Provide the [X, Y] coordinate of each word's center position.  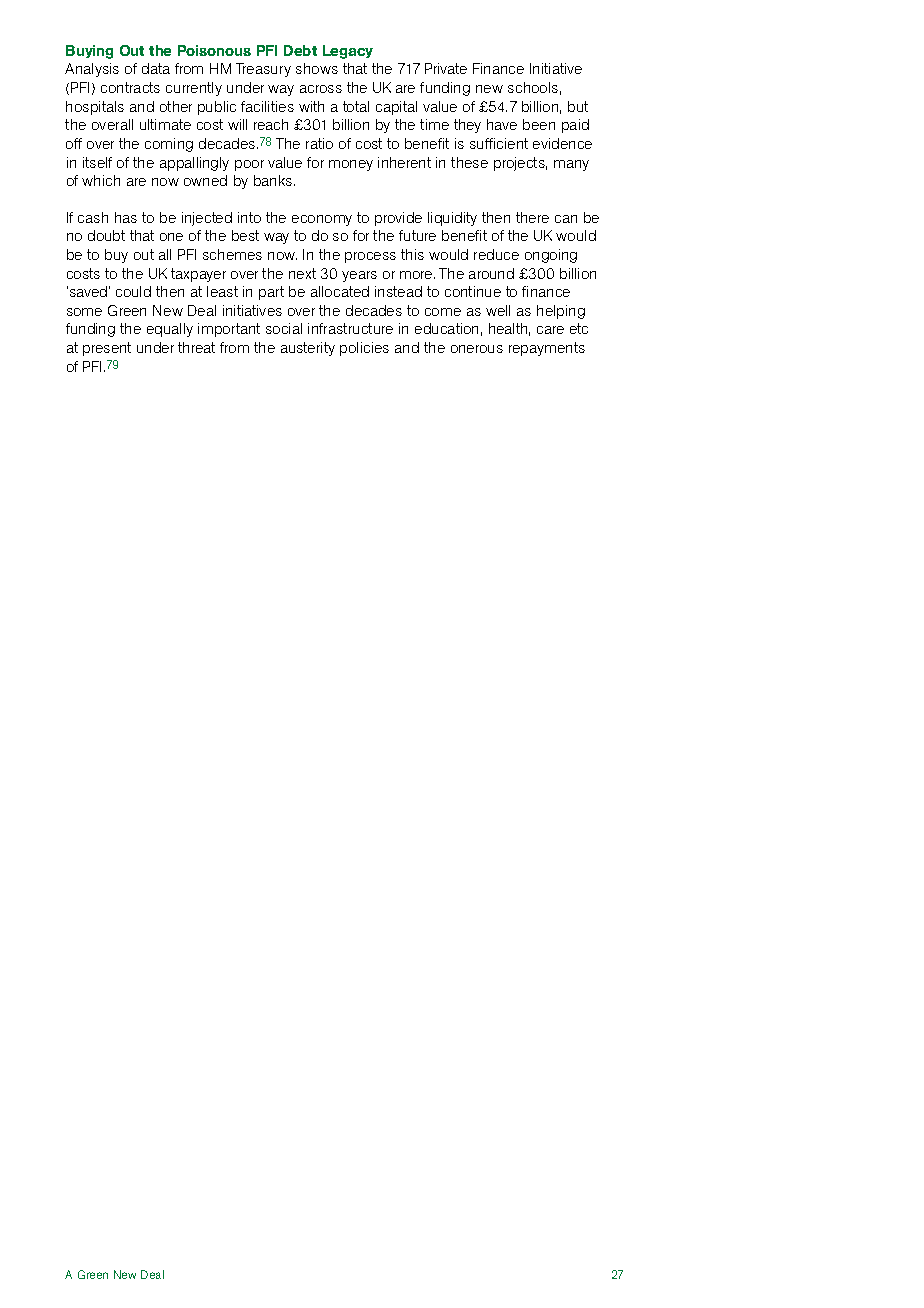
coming [169, 145]
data [156, 68]
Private [446, 68]
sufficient [499, 143]
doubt [106, 235]
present [107, 349]
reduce [496, 254]
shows [317, 68]
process [370, 257]
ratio [319, 143]
